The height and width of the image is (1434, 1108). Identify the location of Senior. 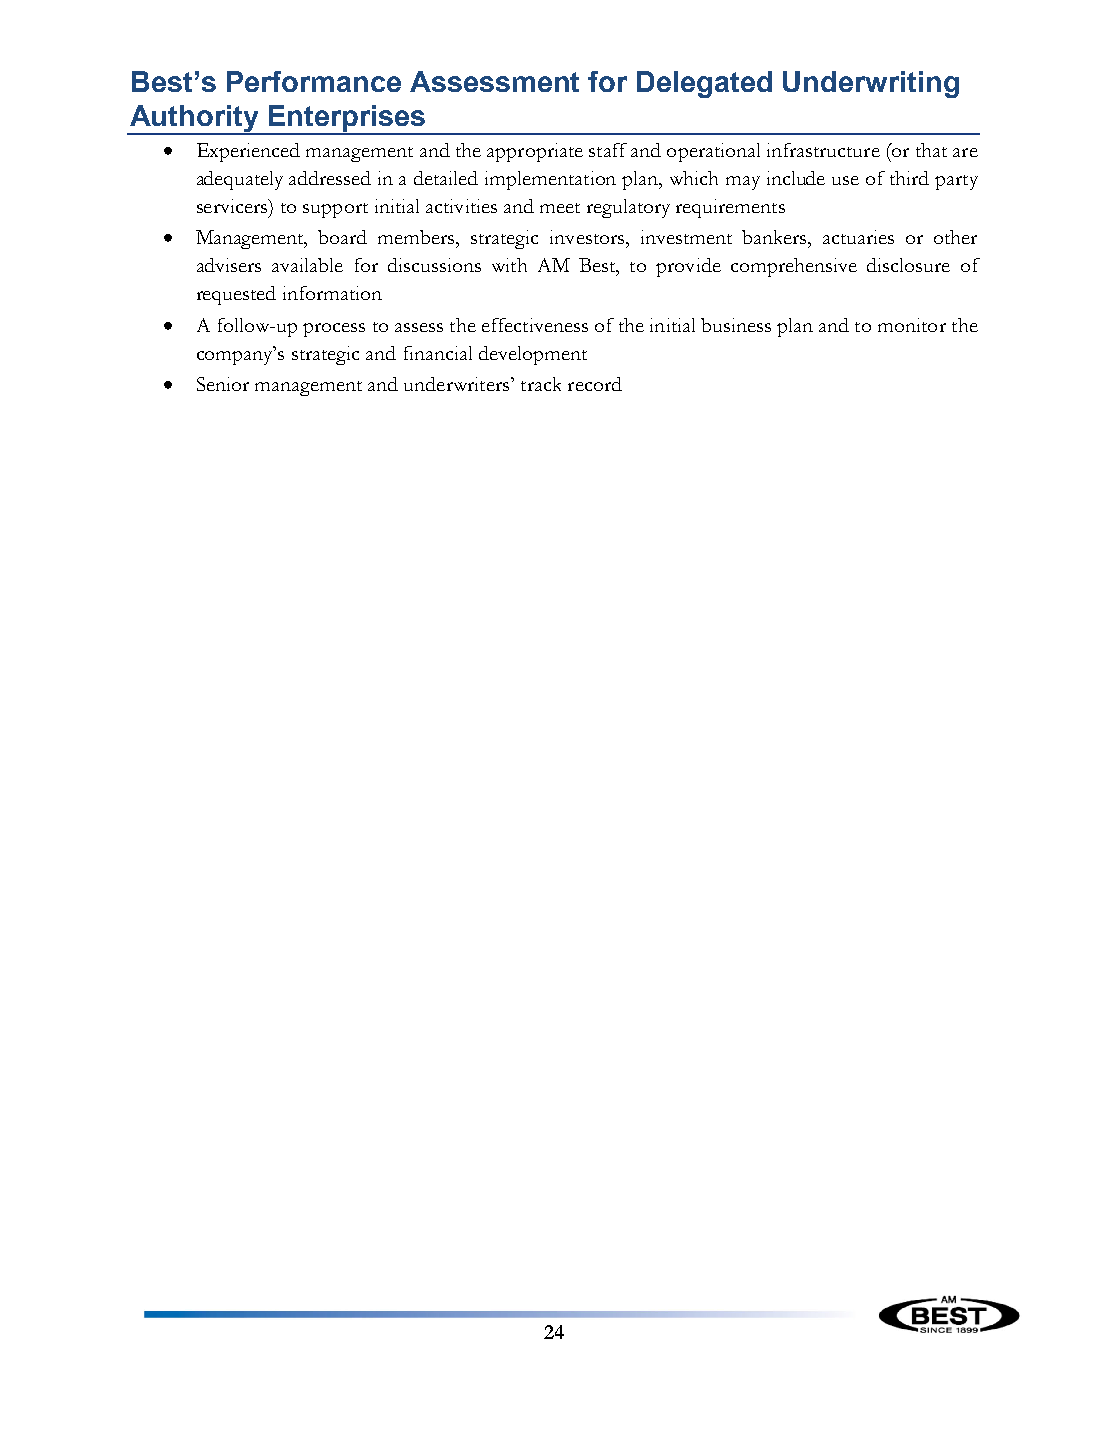
(223, 384).
